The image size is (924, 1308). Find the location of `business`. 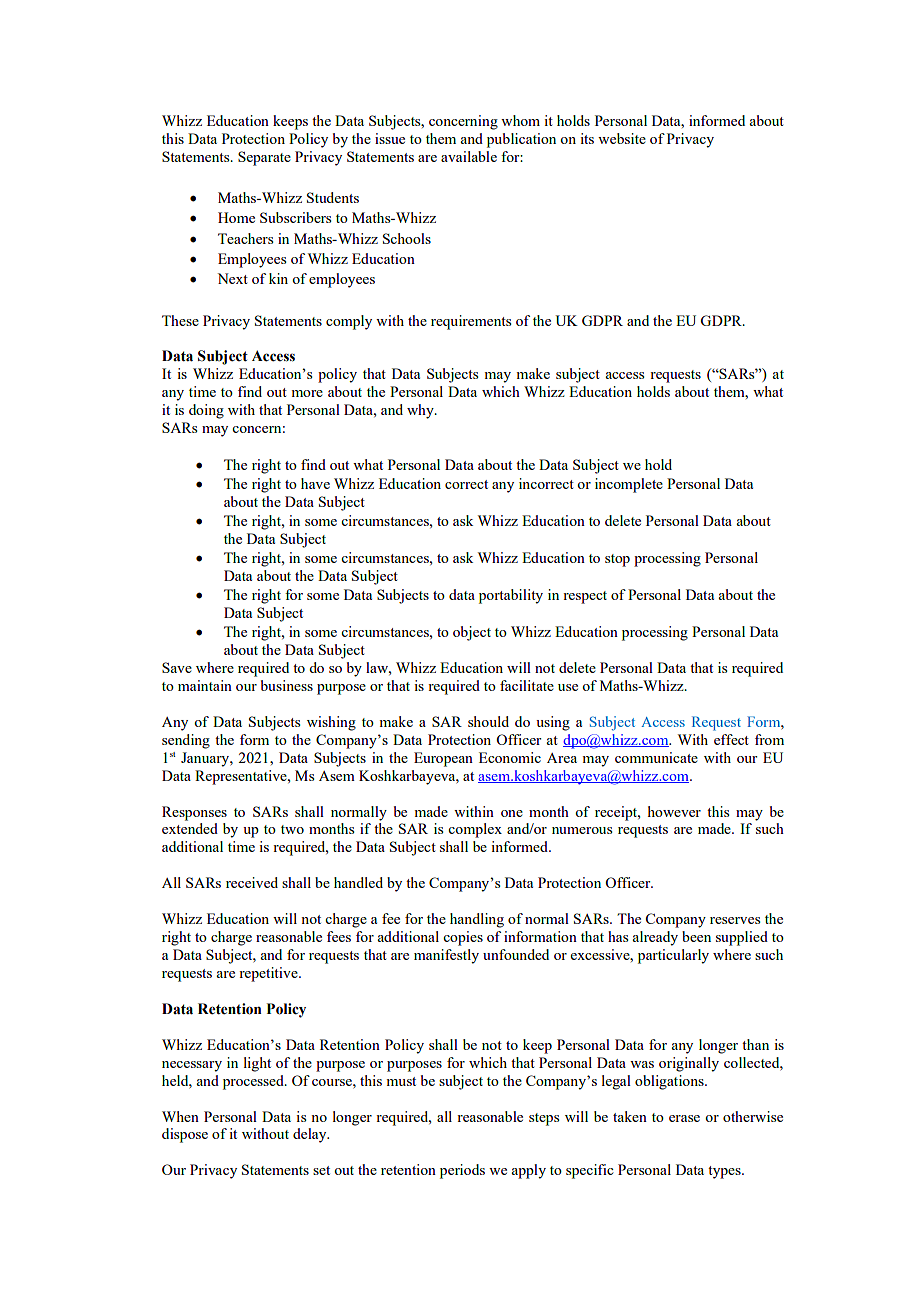

business is located at coordinates (287, 685).
